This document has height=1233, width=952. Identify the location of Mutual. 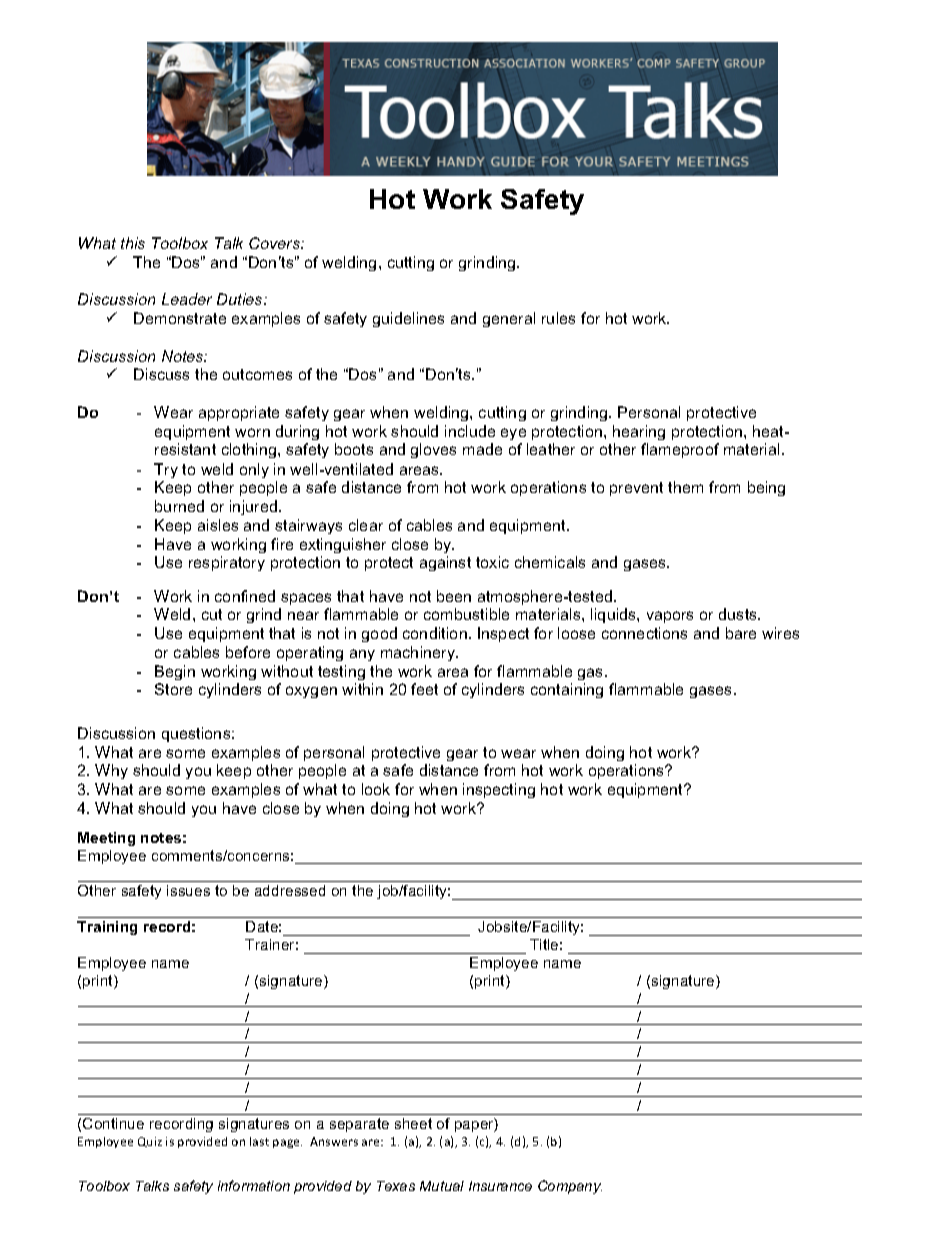
(442, 1186).
